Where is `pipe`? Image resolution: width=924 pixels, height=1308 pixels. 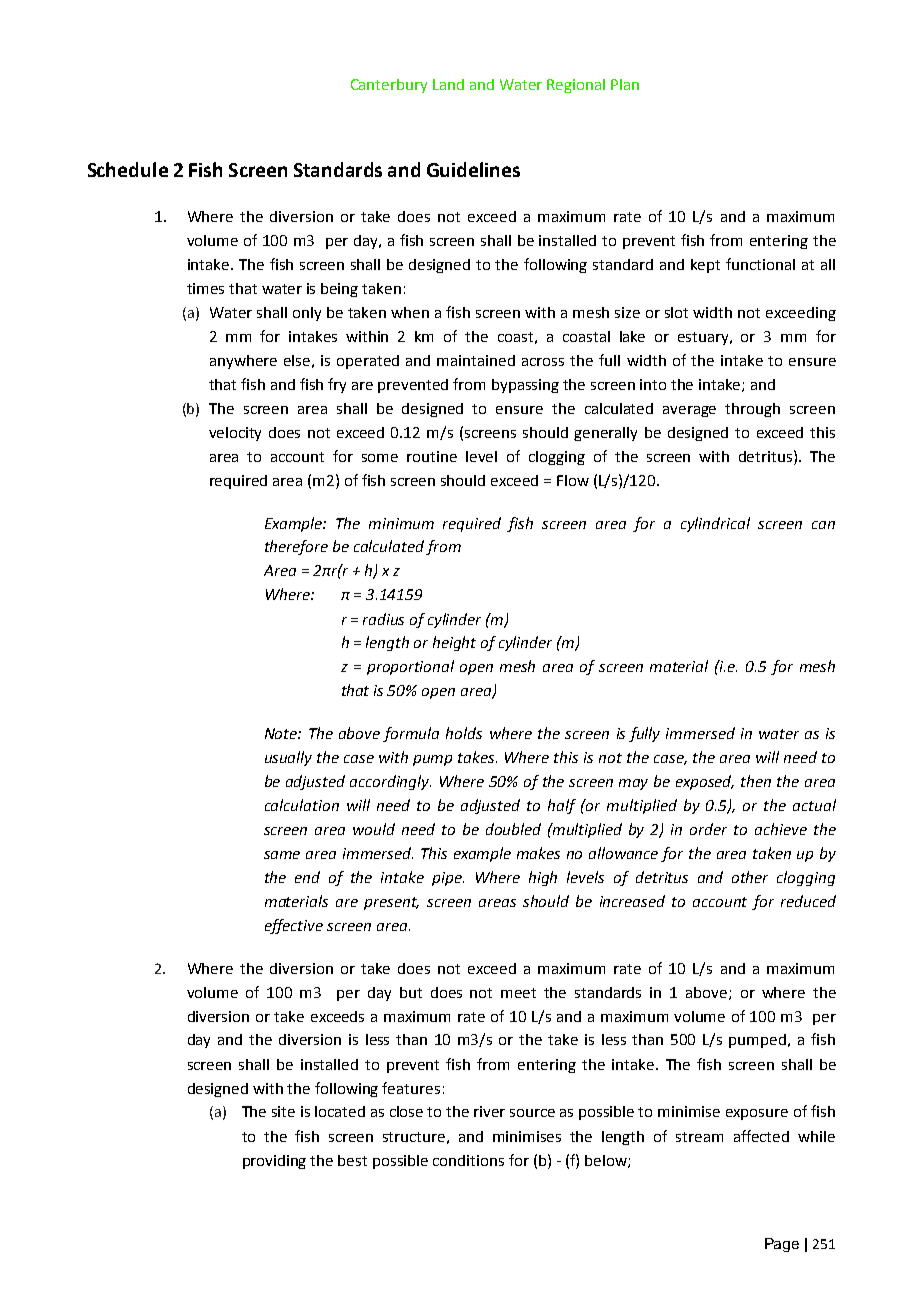
pipe is located at coordinates (448, 879).
